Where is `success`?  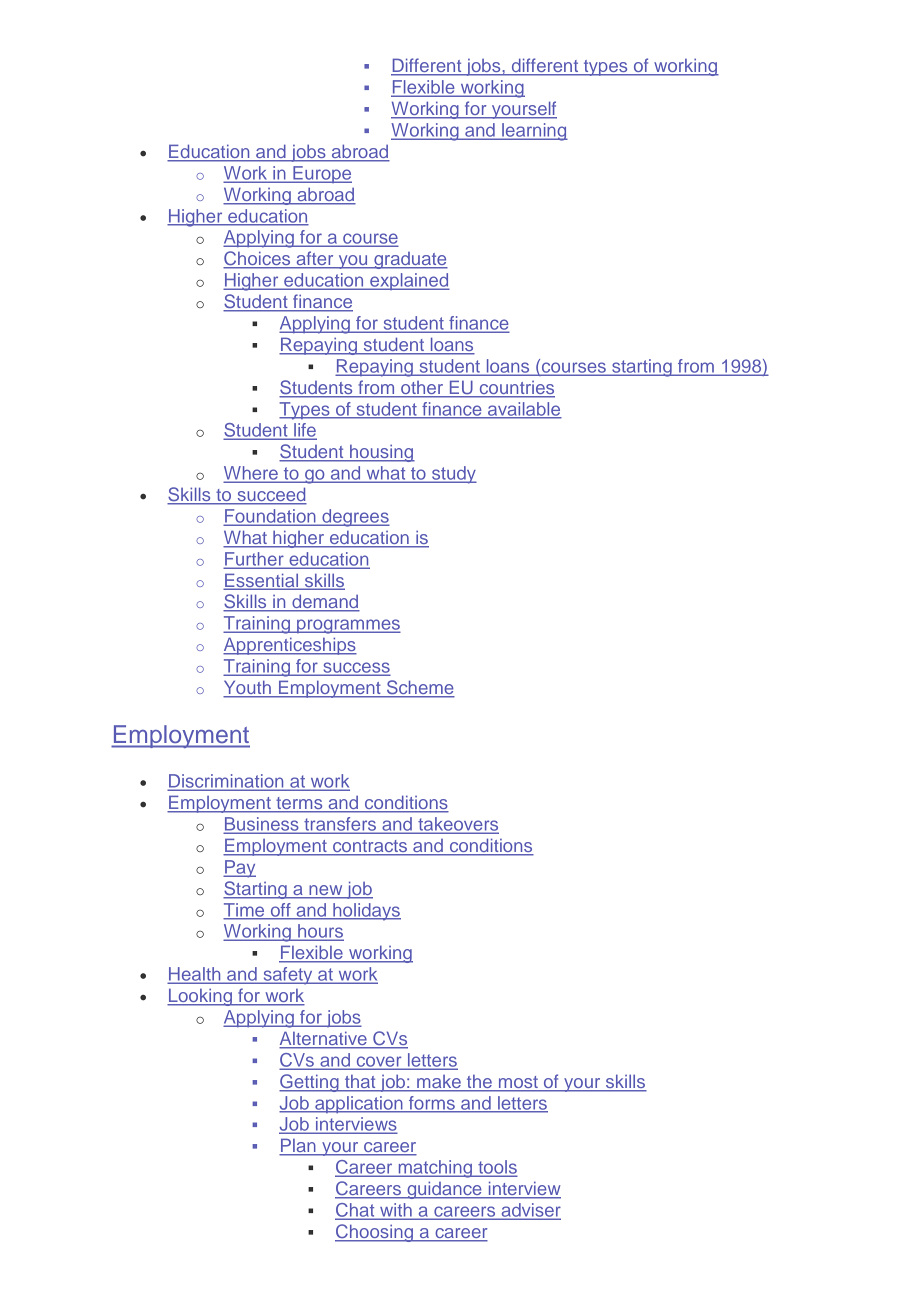
success is located at coordinates (355, 668).
